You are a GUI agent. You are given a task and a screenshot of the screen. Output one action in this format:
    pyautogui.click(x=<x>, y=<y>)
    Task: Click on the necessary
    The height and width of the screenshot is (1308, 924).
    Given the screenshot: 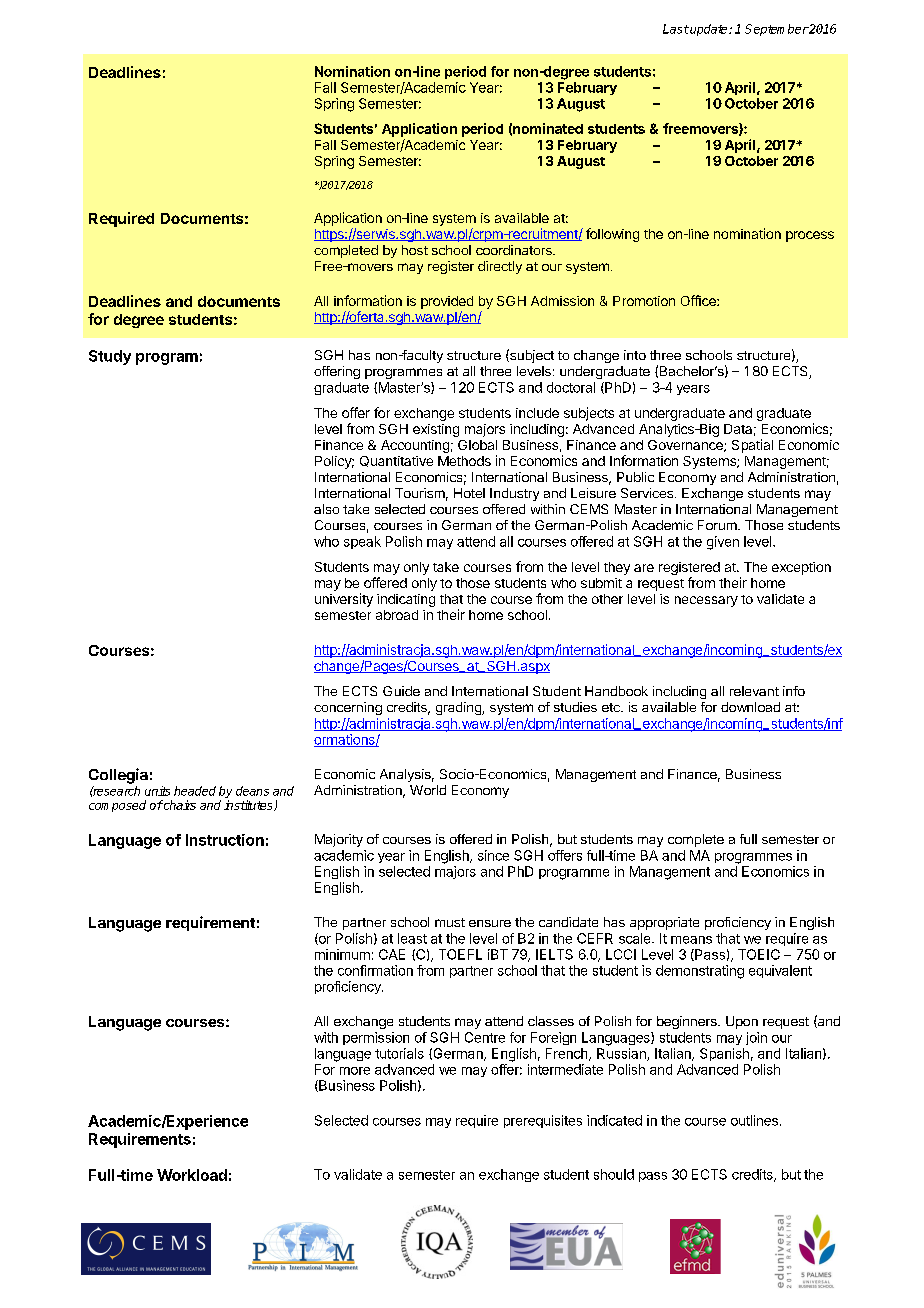 What is the action you would take?
    pyautogui.click(x=706, y=601)
